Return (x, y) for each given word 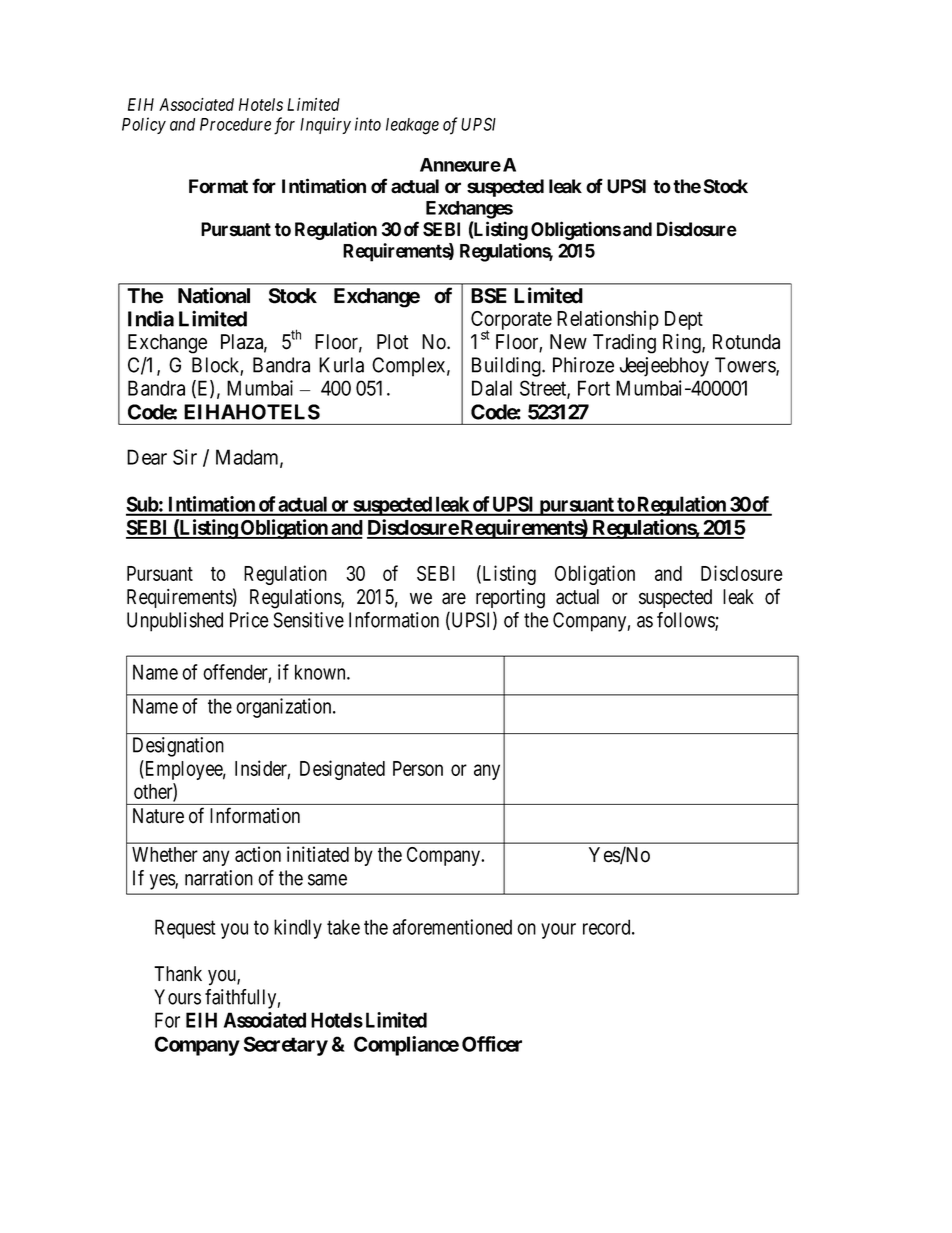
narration (219, 878)
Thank (178, 974)
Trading (624, 344)
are (454, 598)
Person (418, 768)
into (368, 124)
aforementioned (452, 927)
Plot (393, 342)
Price (249, 620)
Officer (492, 1044)
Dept (684, 320)
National (214, 295)
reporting (510, 599)
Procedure (235, 124)
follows (686, 621)
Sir (185, 457)
